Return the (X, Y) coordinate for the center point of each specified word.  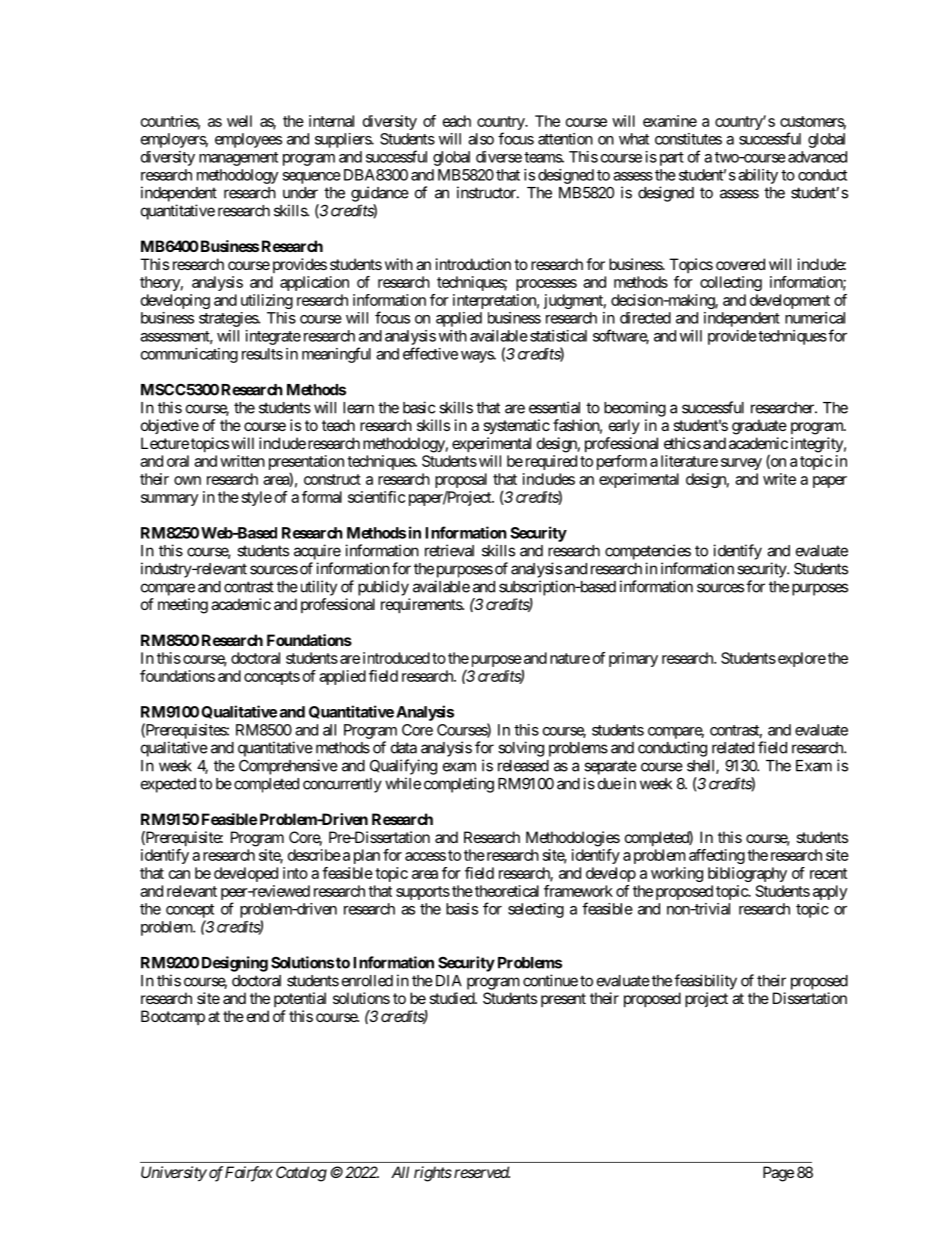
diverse (499, 157)
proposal (461, 480)
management (238, 159)
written (242, 461)
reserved (482, 1172)
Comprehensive (288, 767)
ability (758, 176)
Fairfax (249, 1174)
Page (778, 1174)
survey (741, 464)
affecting (717, 856)
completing (459, 785)
